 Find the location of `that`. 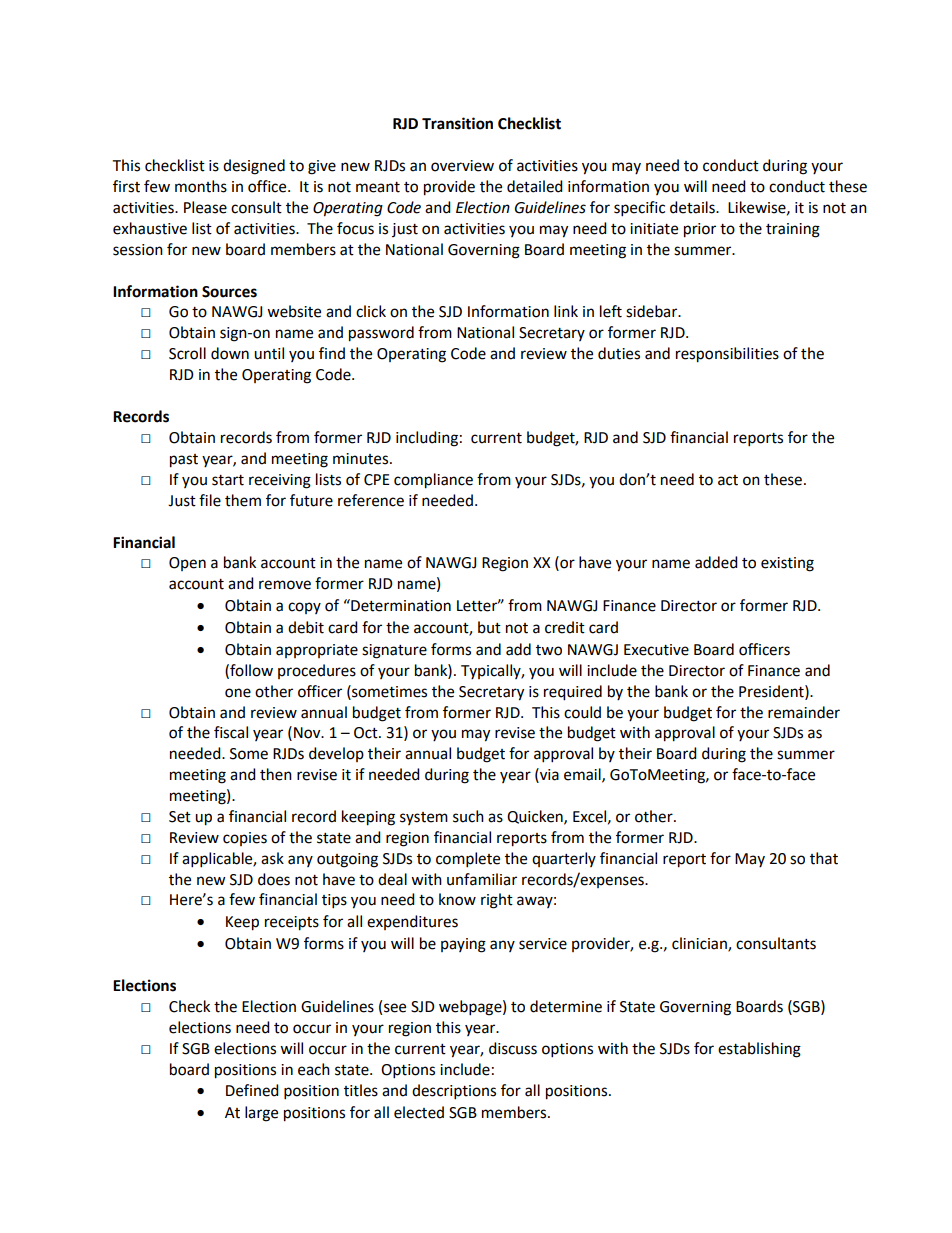

that is located at coordinates (824, 858).
